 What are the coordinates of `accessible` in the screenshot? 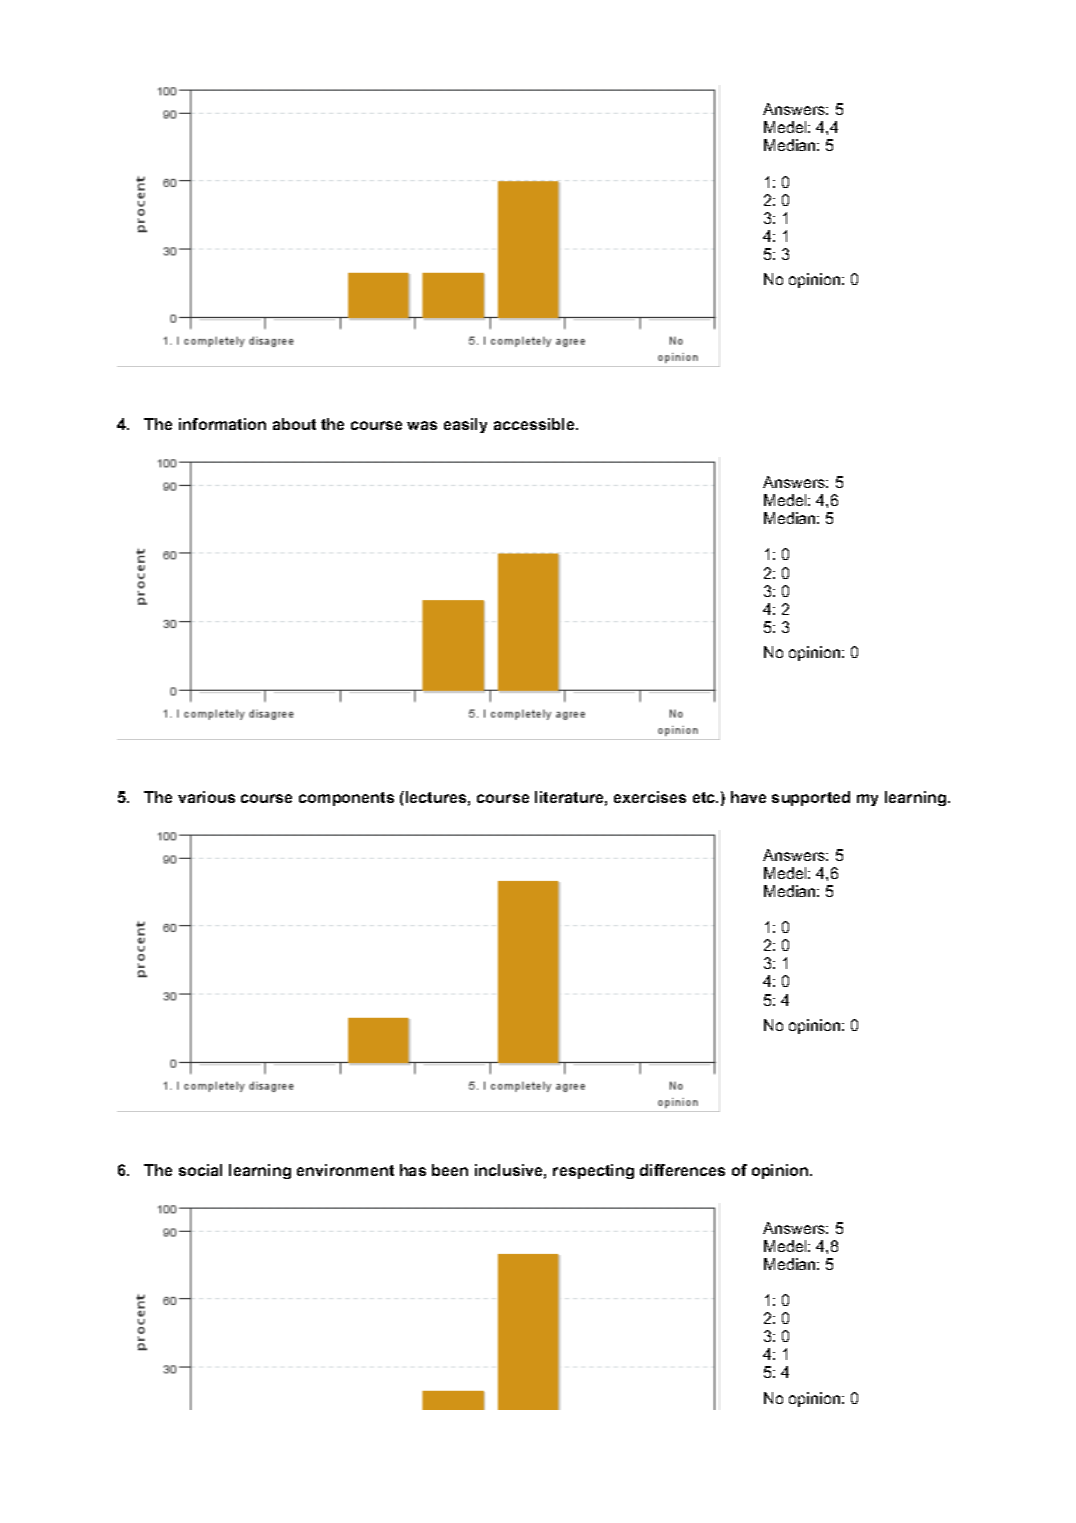 It's located at (535, 424).
